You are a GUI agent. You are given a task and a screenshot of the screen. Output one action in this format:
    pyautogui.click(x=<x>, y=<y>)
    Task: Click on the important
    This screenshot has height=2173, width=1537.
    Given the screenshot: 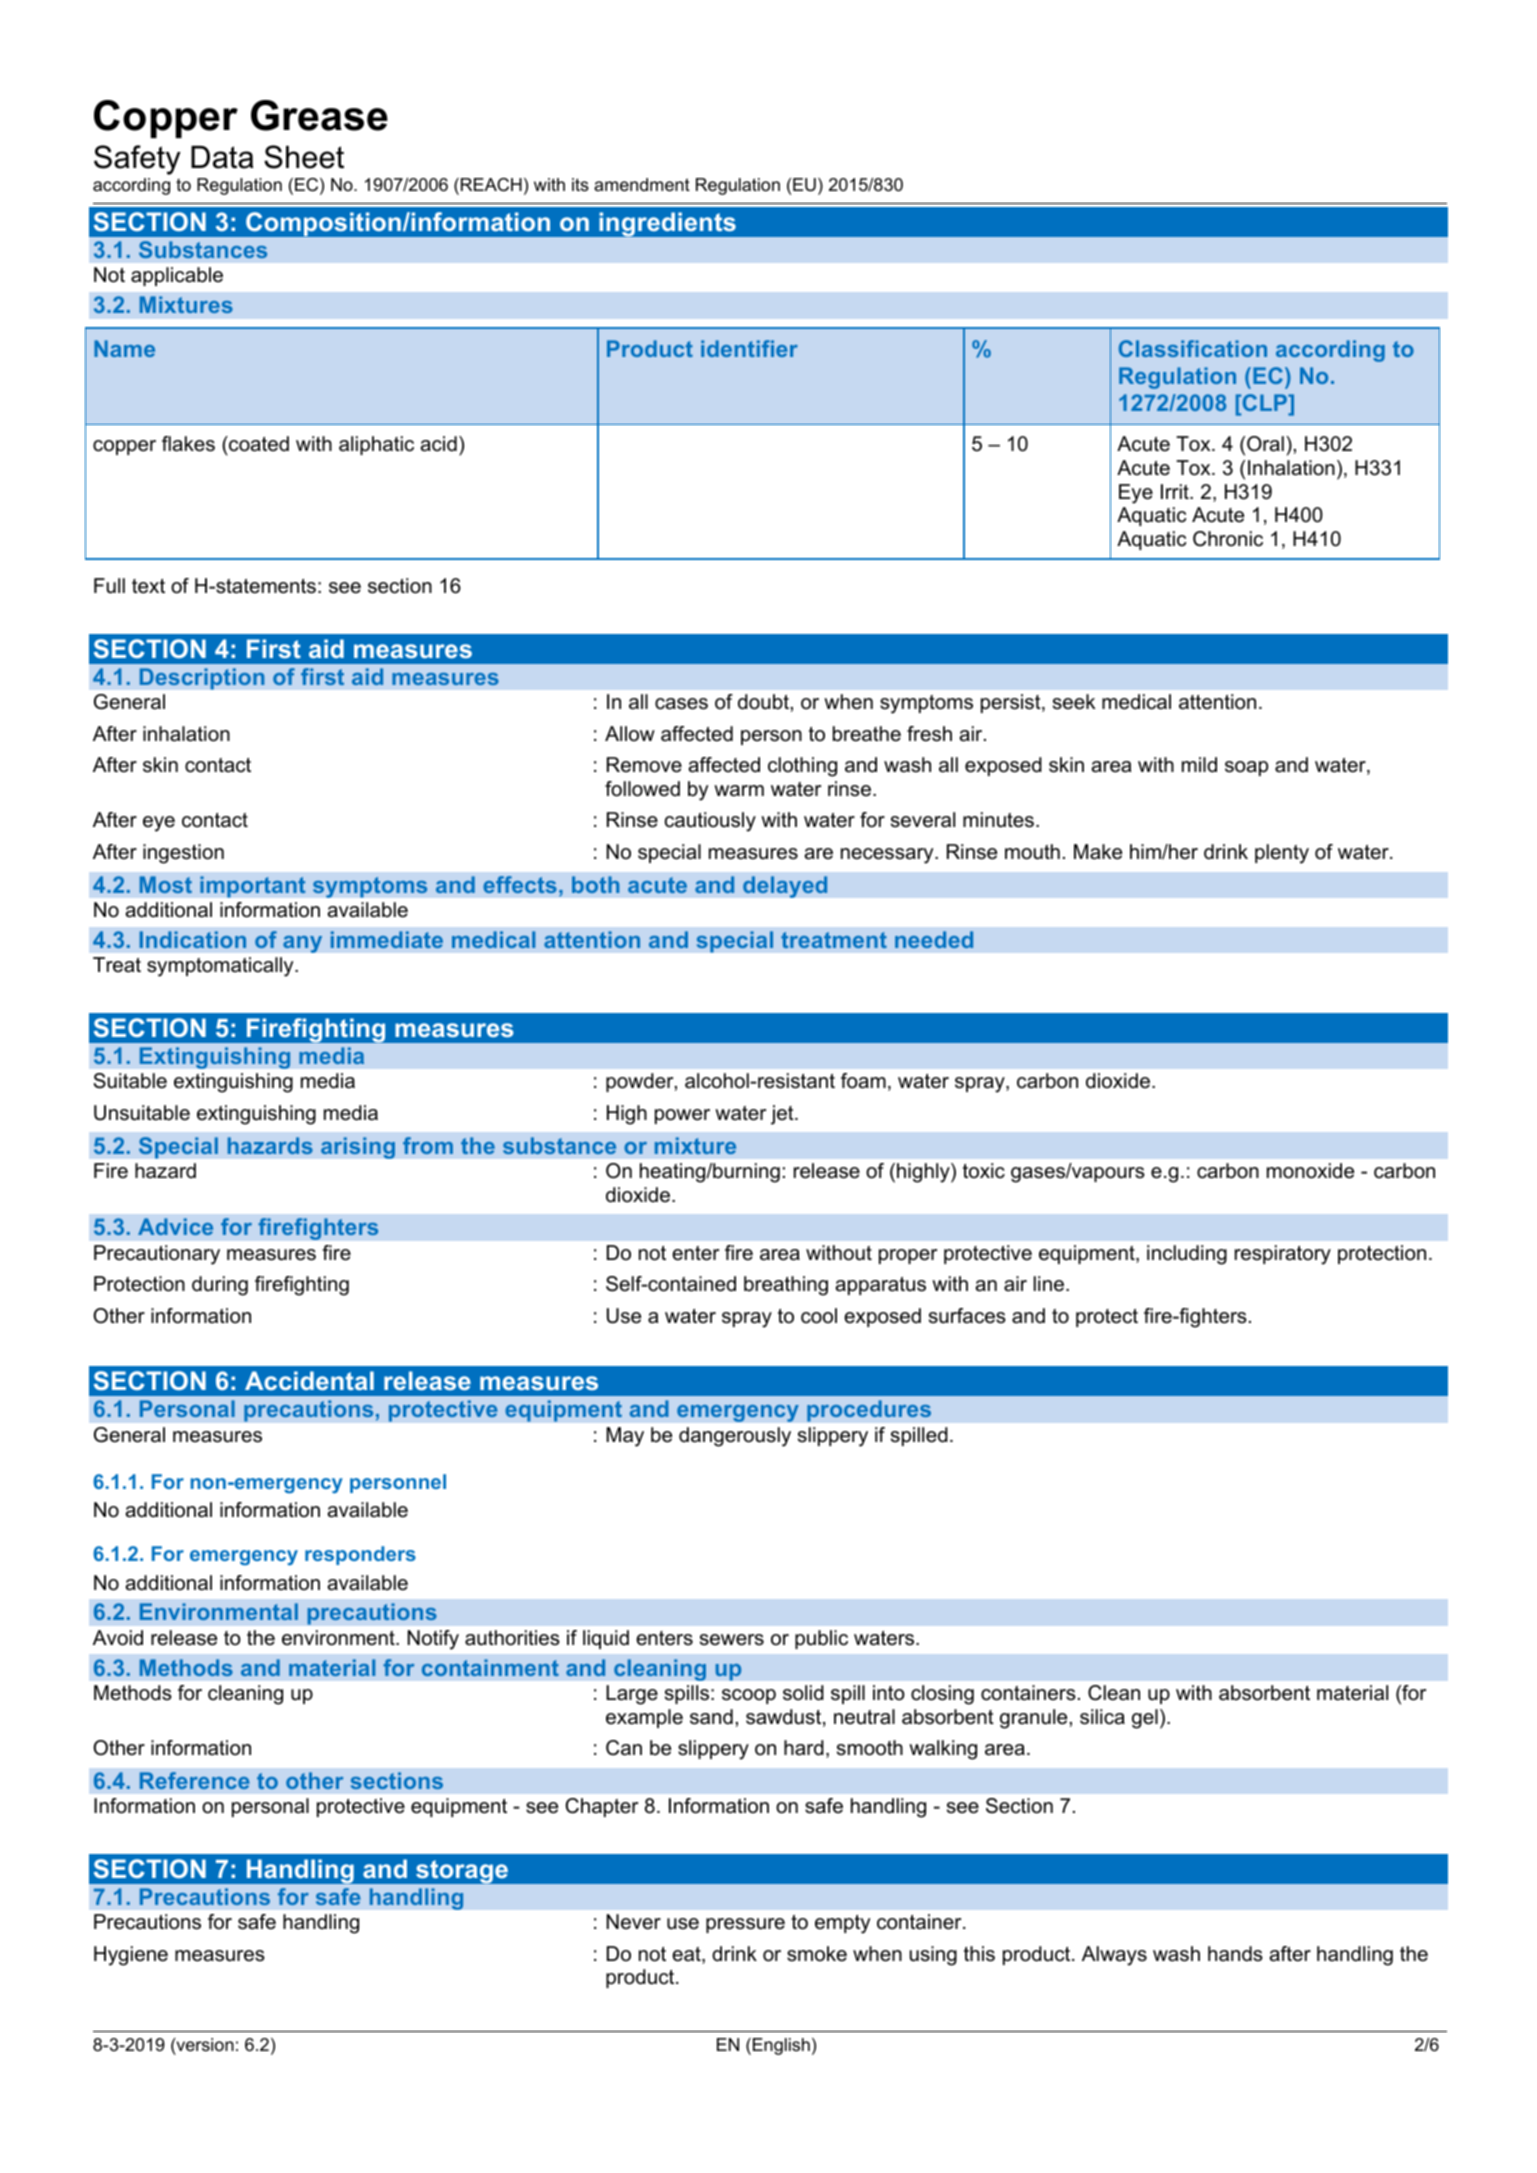 What is the action you would take?
    pyautogui.click(x=253, y=887)
